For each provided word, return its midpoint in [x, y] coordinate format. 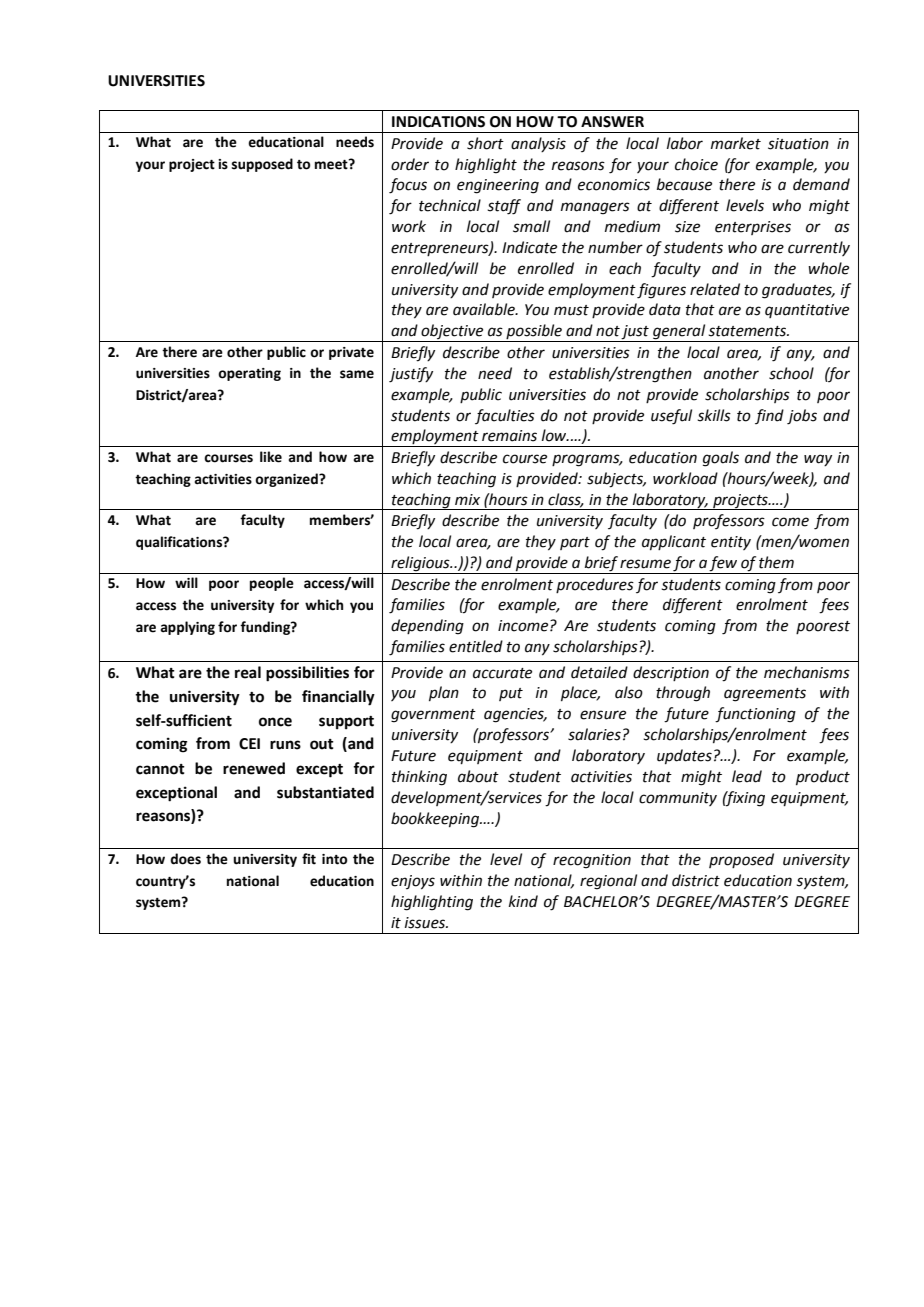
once [275, 722]
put [511, 694]
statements [748, 331]
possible [534, 333]
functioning [755, 715]
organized [287, 480]
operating [249, 374]
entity [731, 543]
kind [523, 901]
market [736, 143]
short [485, 143]
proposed [741, 860]
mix [467, 499]
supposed [262, 165]
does [185, 859]
